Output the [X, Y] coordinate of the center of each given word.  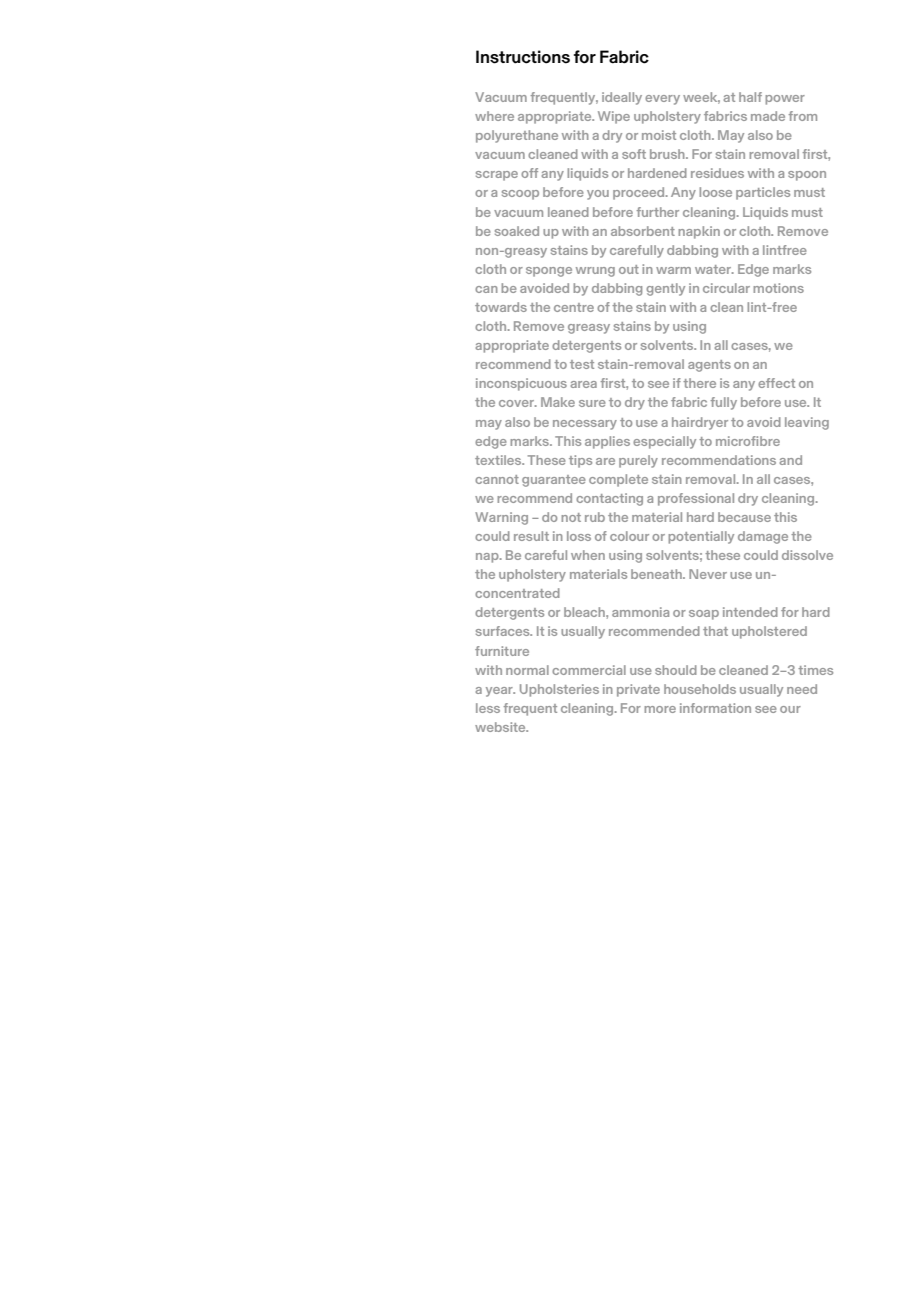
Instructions [523, 57]
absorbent [643, 231]
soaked [517, 231]
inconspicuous [521, 384]
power [785, 100]
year [500, 692]
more [660, 709]
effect [776, 383]
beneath [657, 574]
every [662, 100]
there [699, 383]
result [531, 536]
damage [763, 537]
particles [763, 193]
